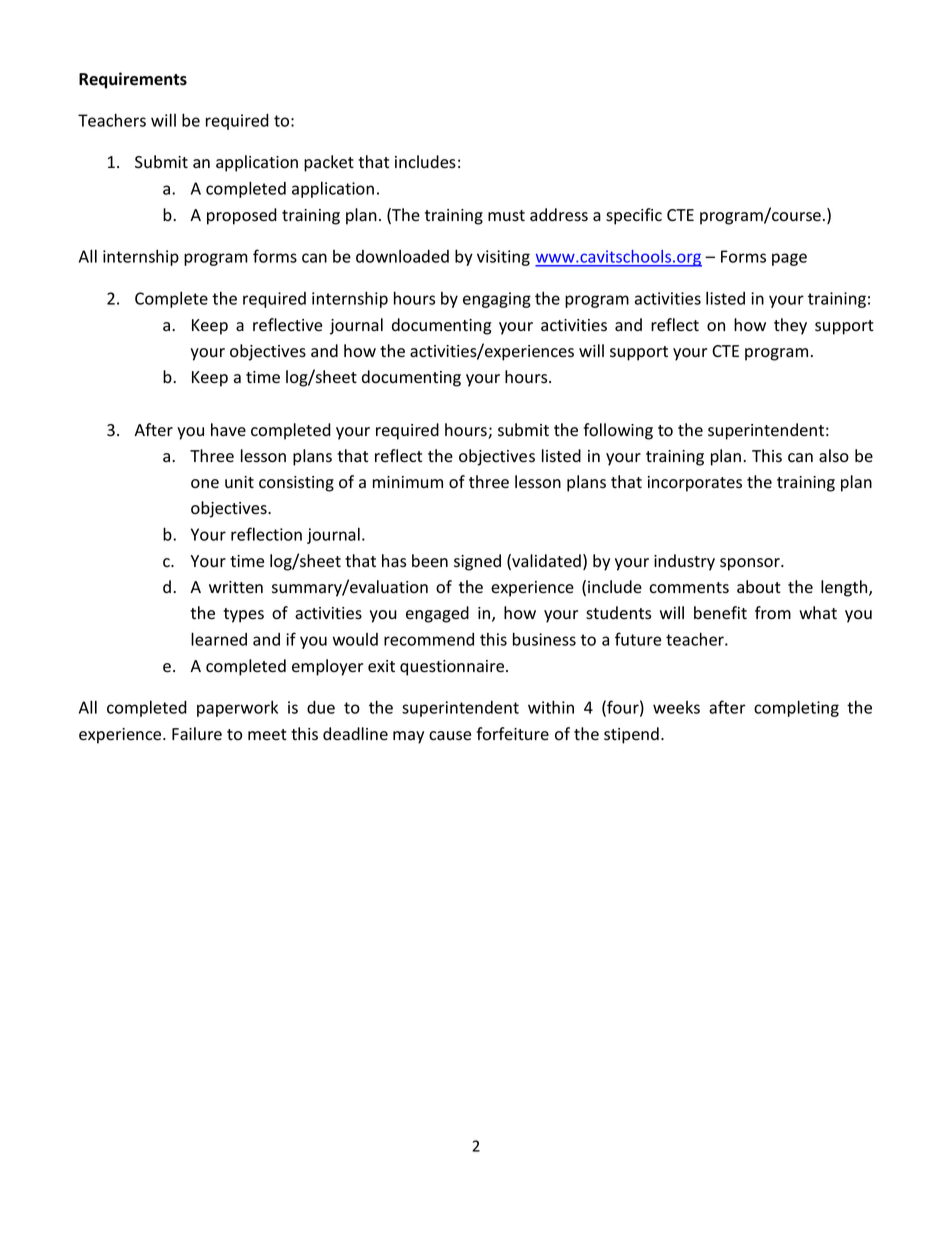 The width and height of the document is (952, 1233). Describe the element at coordinates (205, 484) in the document. I see `one` at that location.
